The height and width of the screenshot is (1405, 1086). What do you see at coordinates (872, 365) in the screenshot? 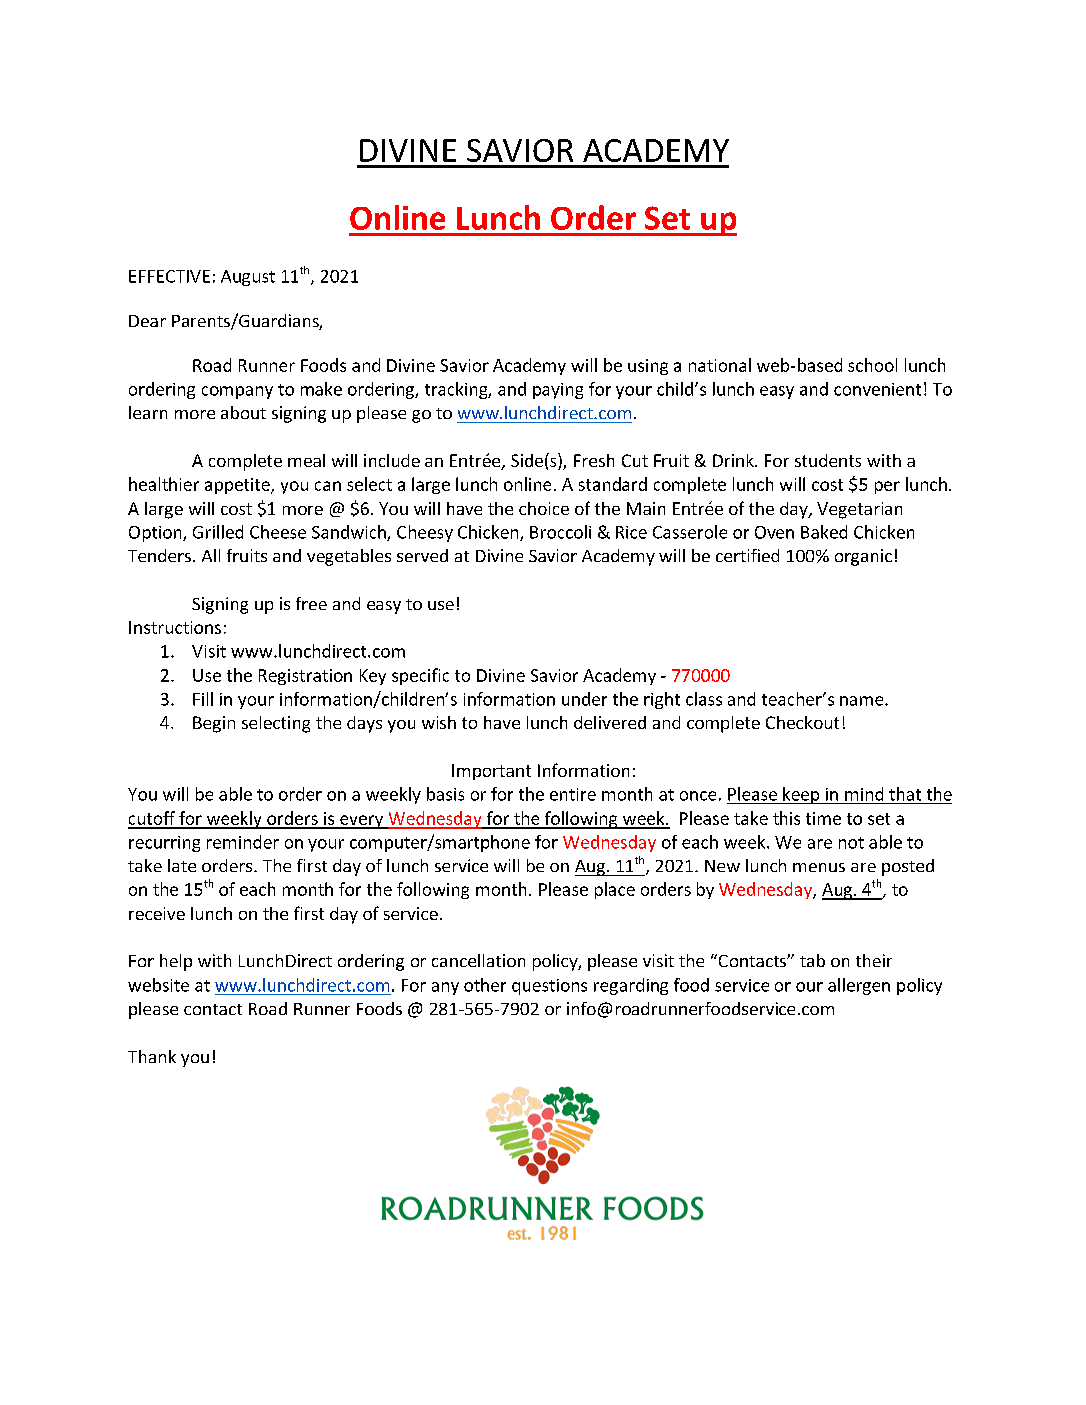
I see `school` at bounding box center [872, 365].
